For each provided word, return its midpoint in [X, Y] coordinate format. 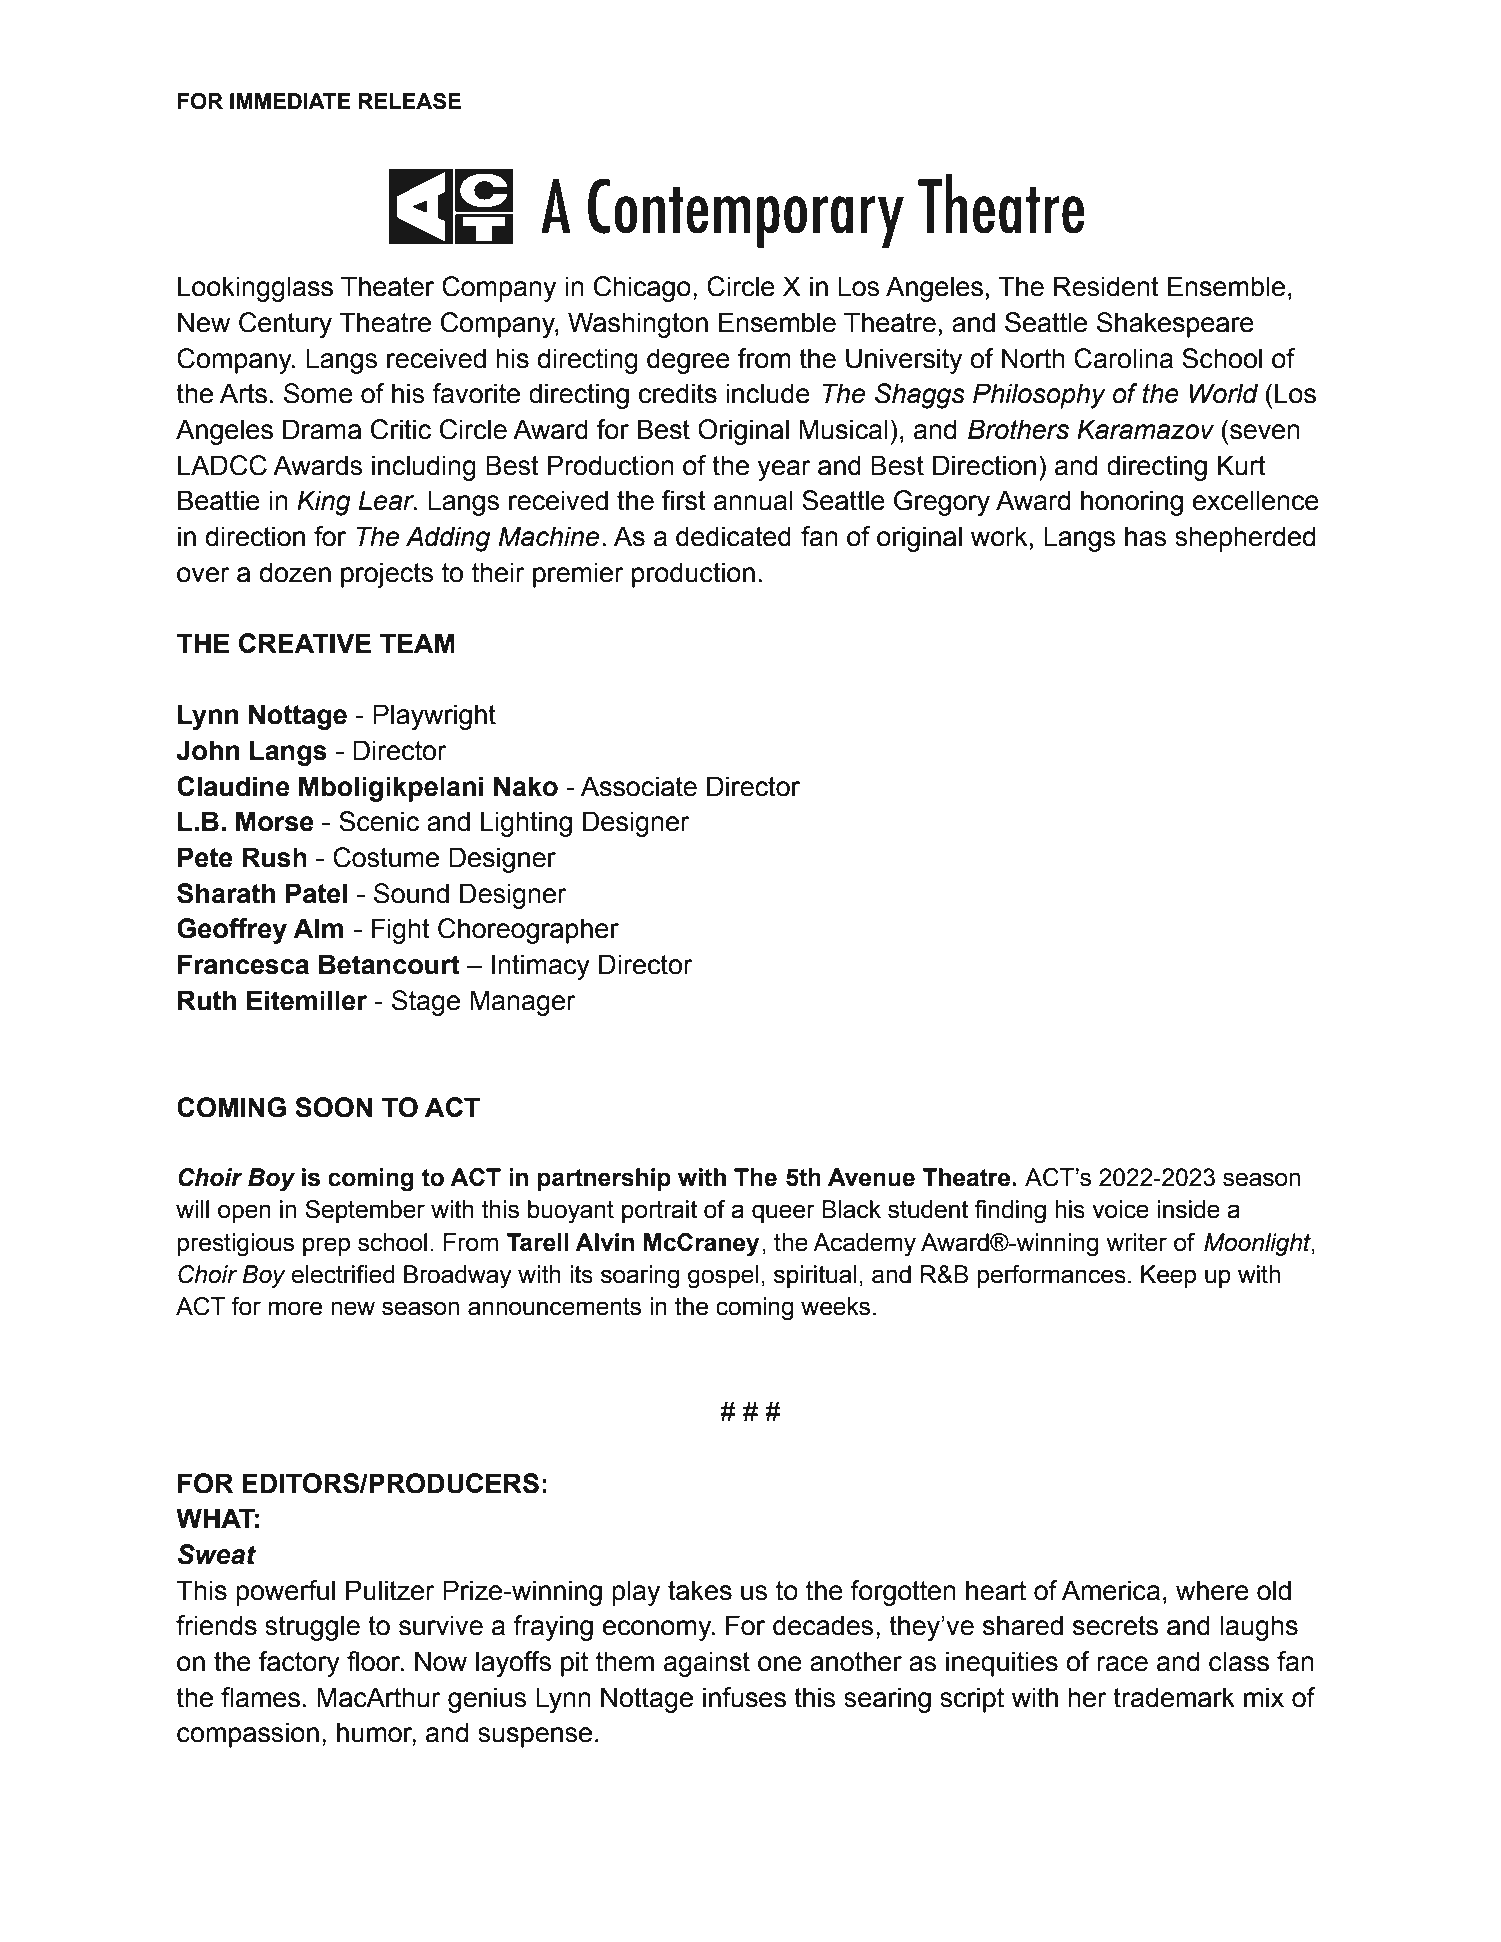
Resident [1106, 286]
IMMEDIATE [290, 101]
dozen [295, 572]
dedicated [733, 536]
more [295, 1308]
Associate [639, 786]
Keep [1168, 1276]
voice [1120, 1209]
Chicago [642, 289]
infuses [744, 1697]
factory [299, 1664]
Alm [318, 928]
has [1146, 536]
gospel [723, 1277]
